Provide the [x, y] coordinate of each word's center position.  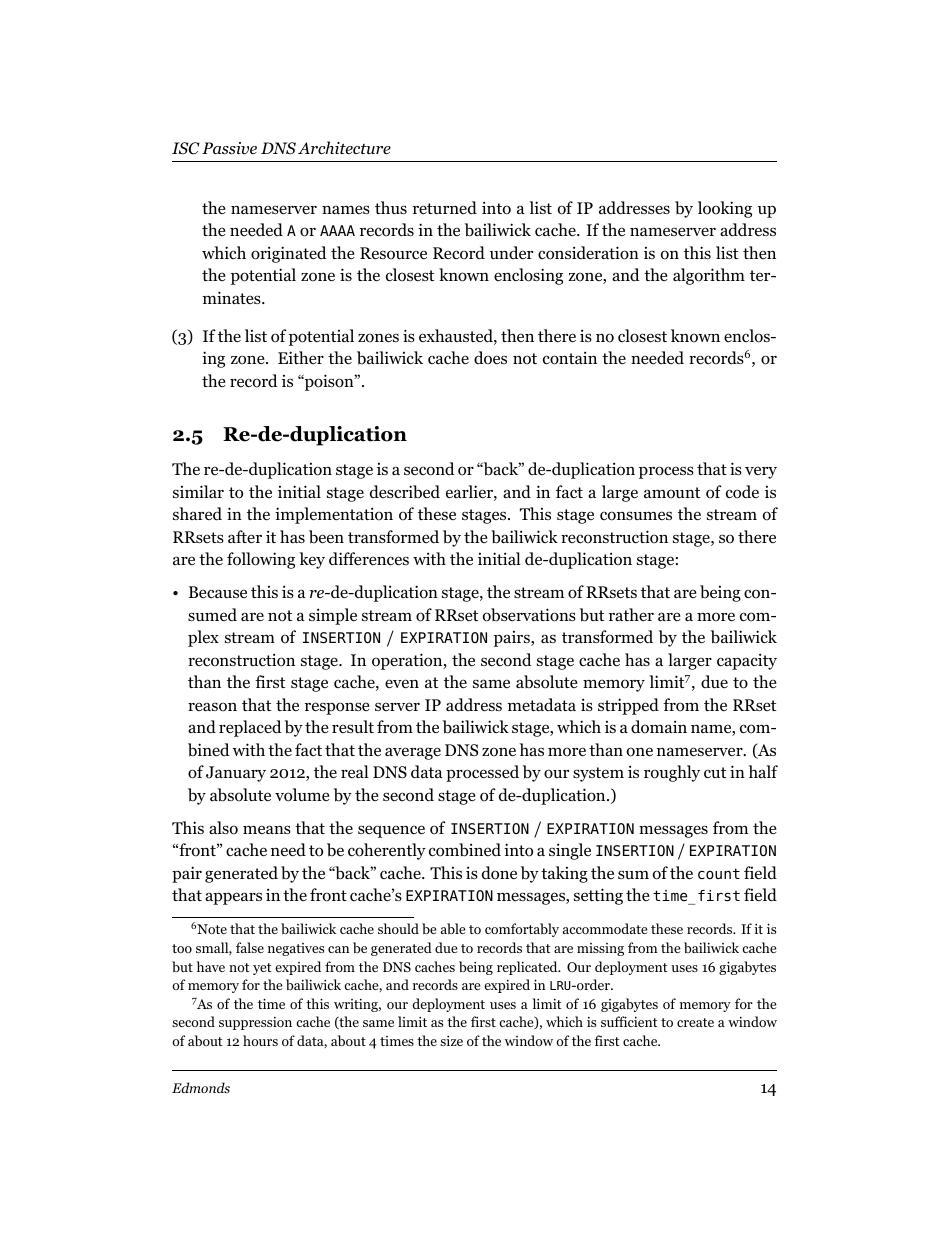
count [719, 873]
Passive [229, 148]
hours [260, 1040]
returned [445, 208]
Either [301, 357]
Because [218, 592]
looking [725, 209]
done [499, 873]
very [761, 472]
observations [529, 615]
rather [631, 614]
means [267, 829]
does [490, 358]
